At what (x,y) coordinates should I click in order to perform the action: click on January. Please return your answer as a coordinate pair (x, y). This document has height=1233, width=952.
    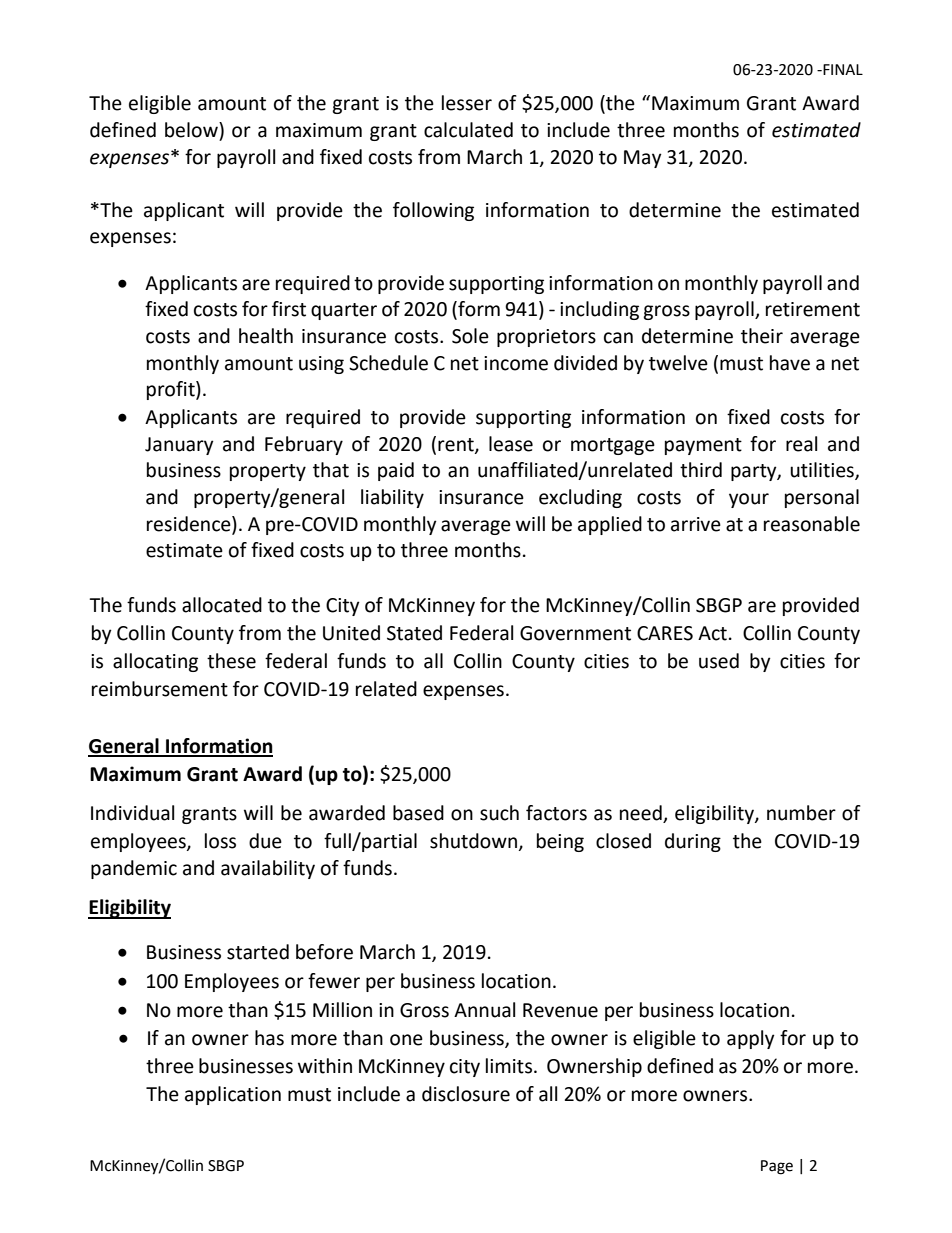
    Looking at the image, I should click on (179, 446).
